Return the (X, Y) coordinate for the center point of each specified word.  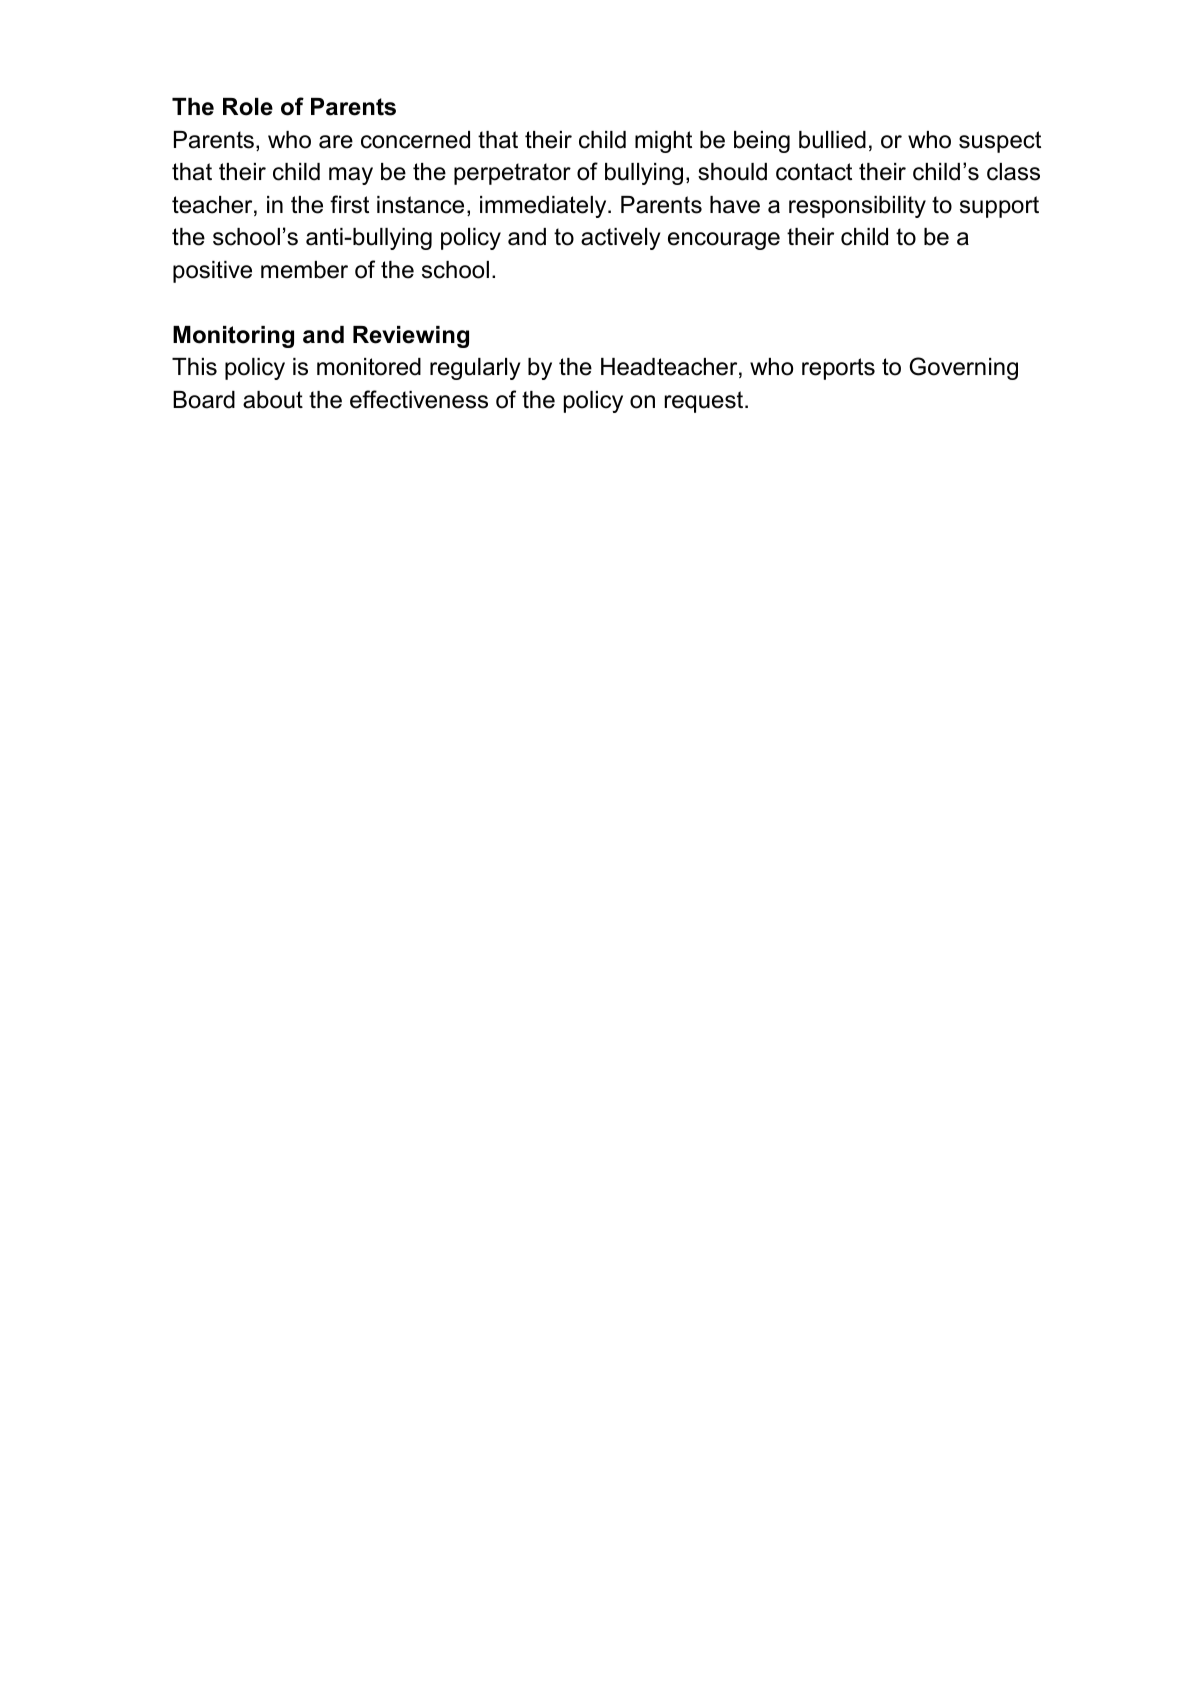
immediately (544, 207)
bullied (832, 140)
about (273, 400)
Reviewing (411, 337)
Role (248, 107)
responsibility (857, 207)
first (349, 204)
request (705, 402)
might (663, 142)
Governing (963, 368)
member (304, 270)
